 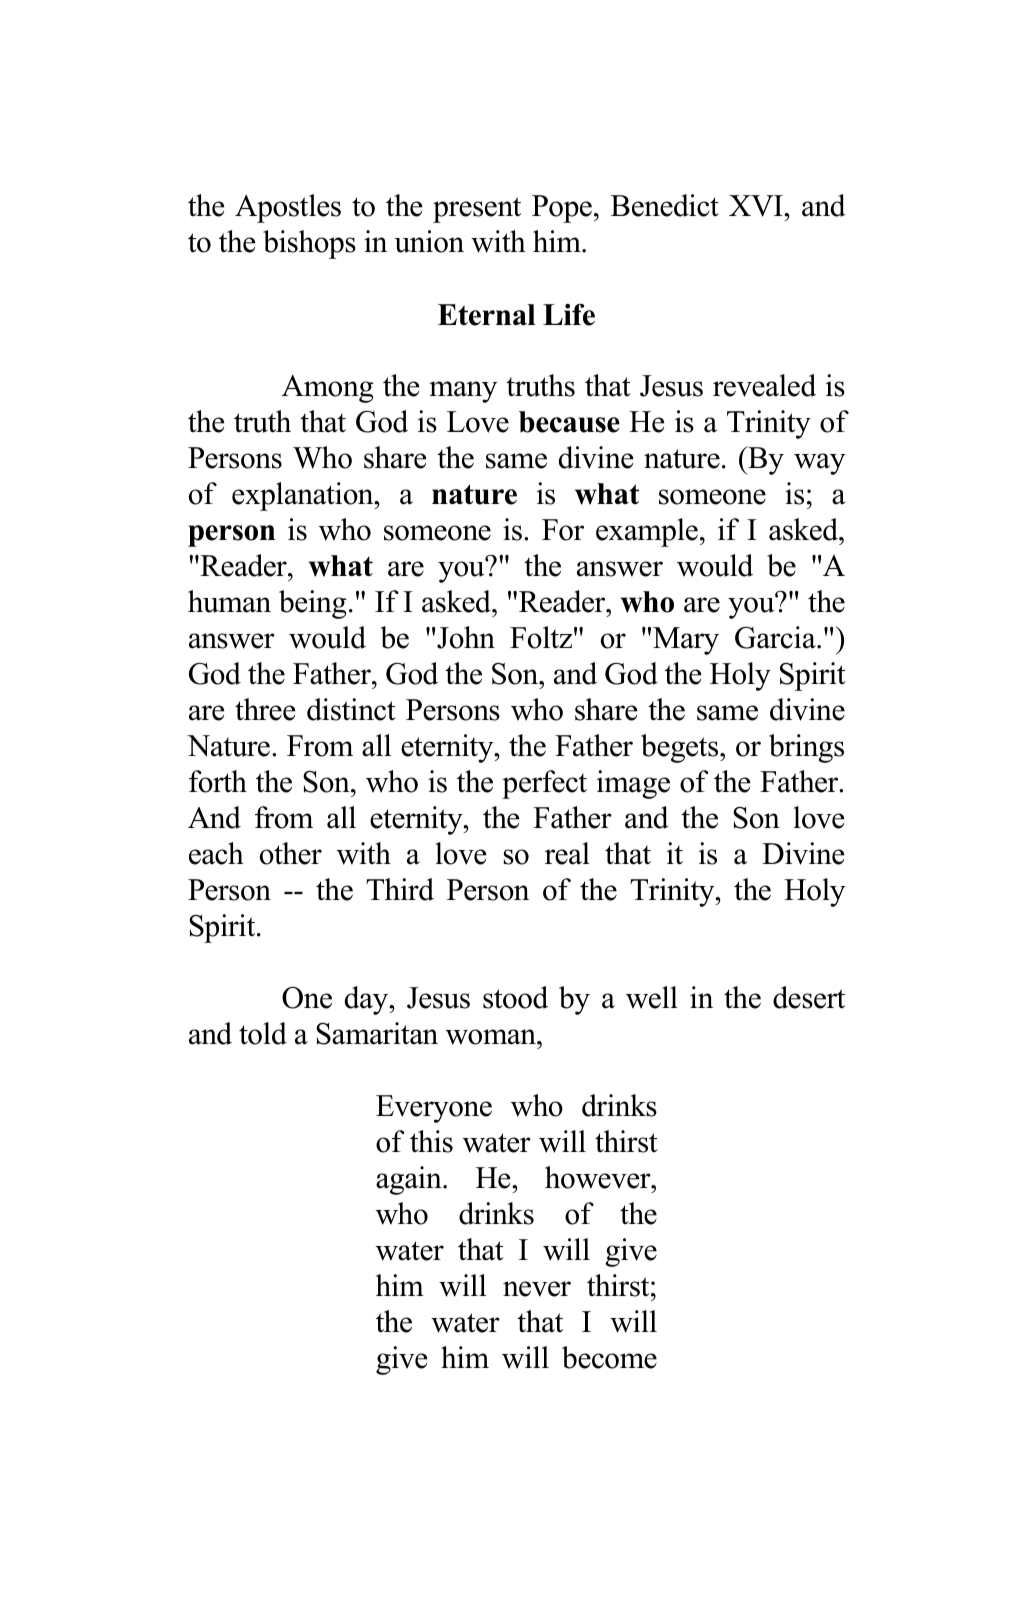 What do you see at coordinates (477, 210) in the screenshot?
I see `present` at bounding box center [477, 210].
